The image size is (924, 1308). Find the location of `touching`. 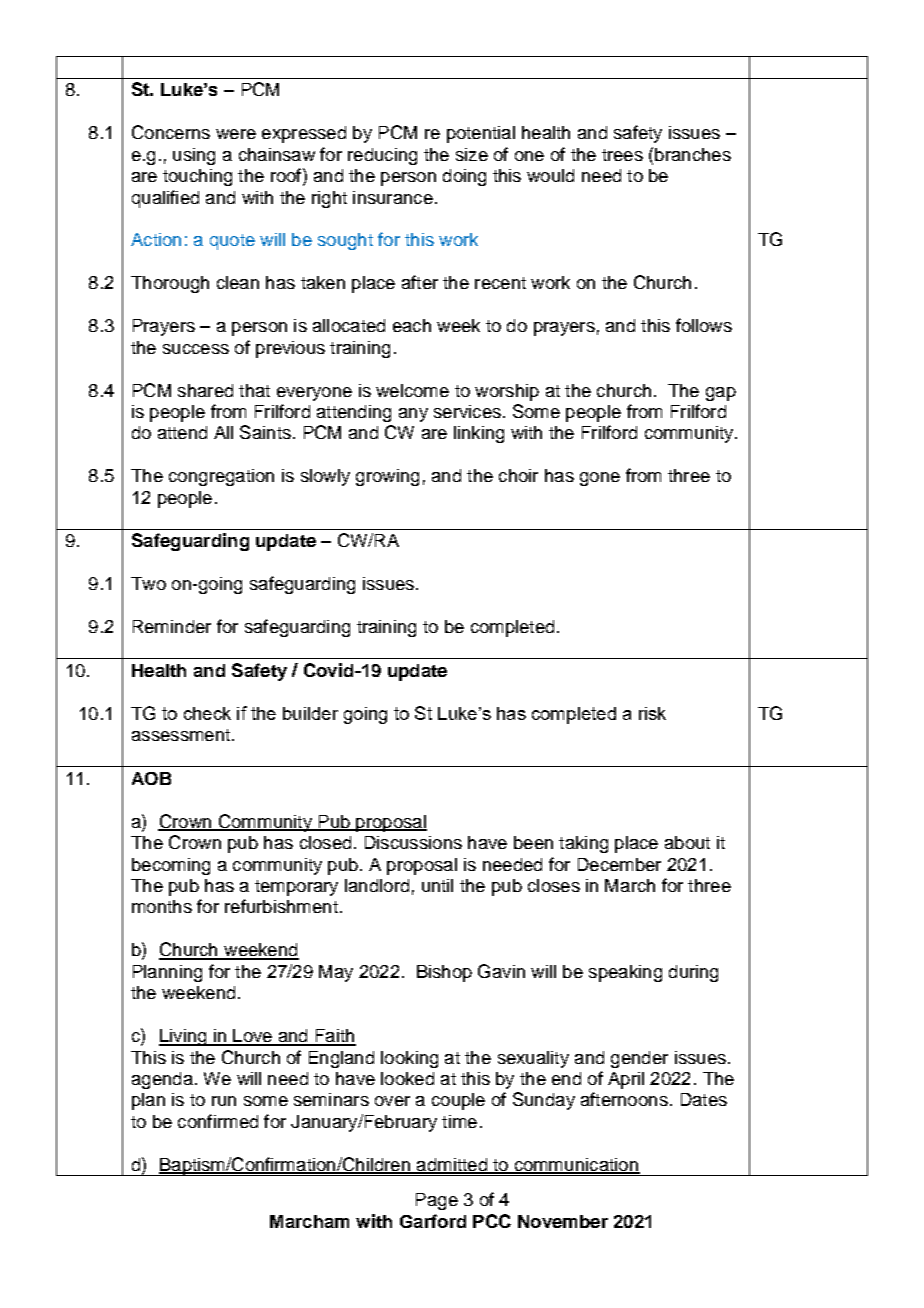

touching is located at coordinates (197, 177).
